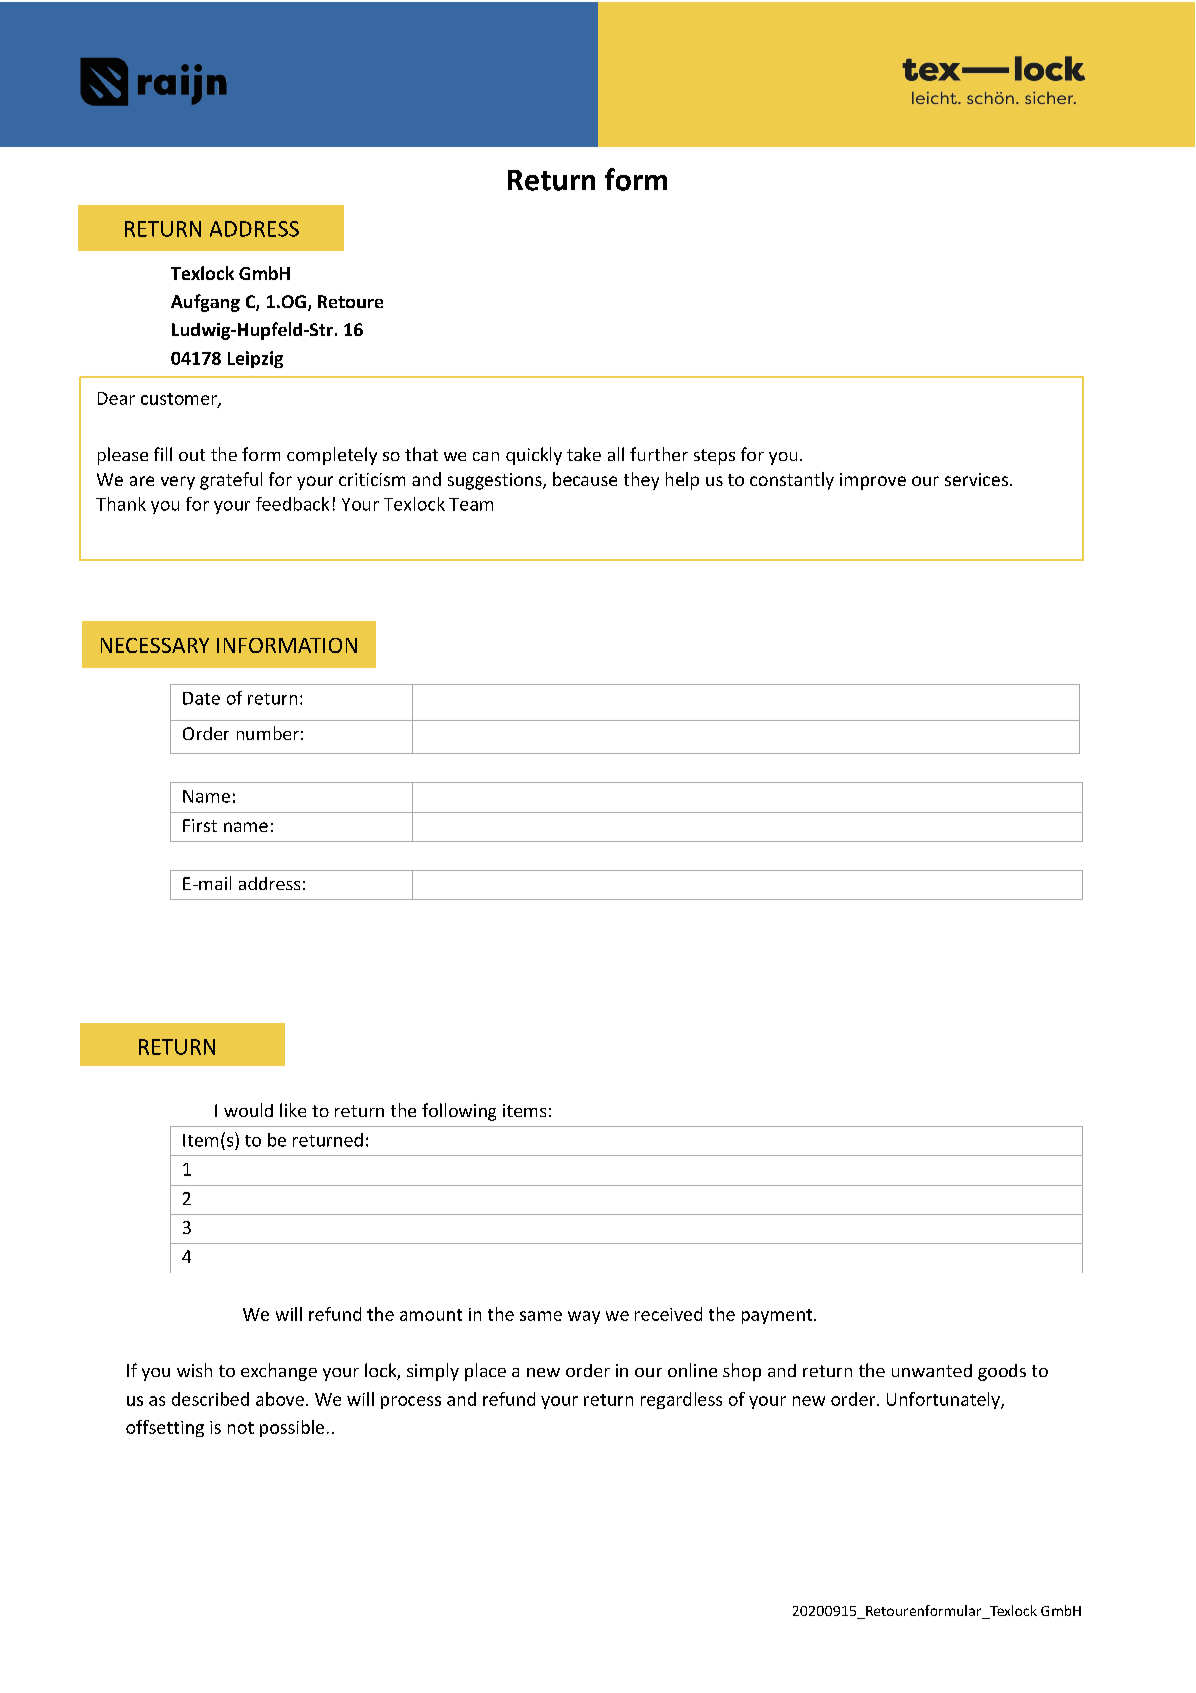 This screenshot has width=1196, height=1693. What do you see at coordinates (978, 479) in the screenshot?
I see `services` at bounding box center [978, 479].
